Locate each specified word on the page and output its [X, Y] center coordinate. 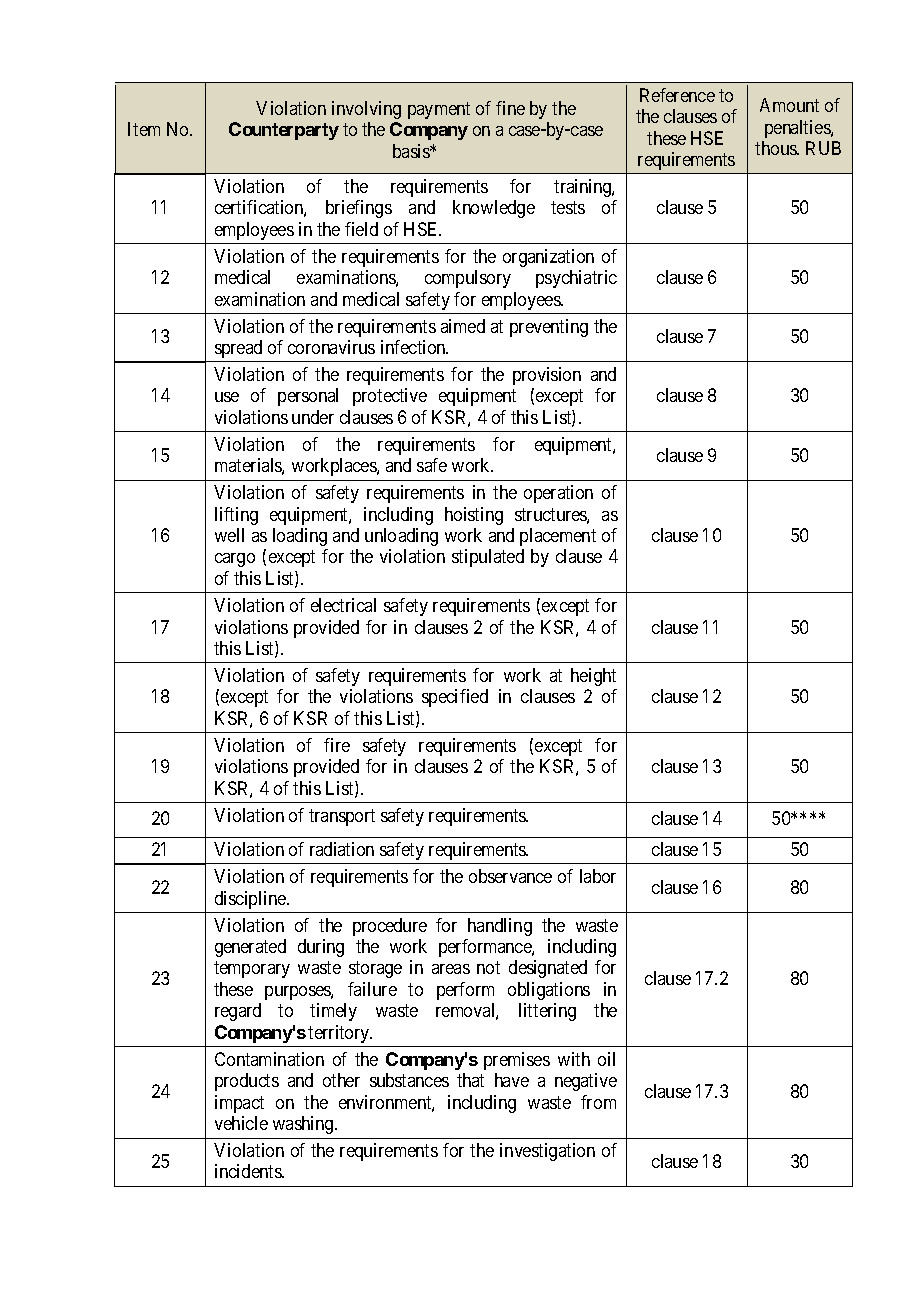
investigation [547, 1152]
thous [776, 148]
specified [455, 698]
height [593, 677]
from [598, 1102]
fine [510, 108]
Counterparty [284, 131]
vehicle [241, 1123]
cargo [235, 560]
